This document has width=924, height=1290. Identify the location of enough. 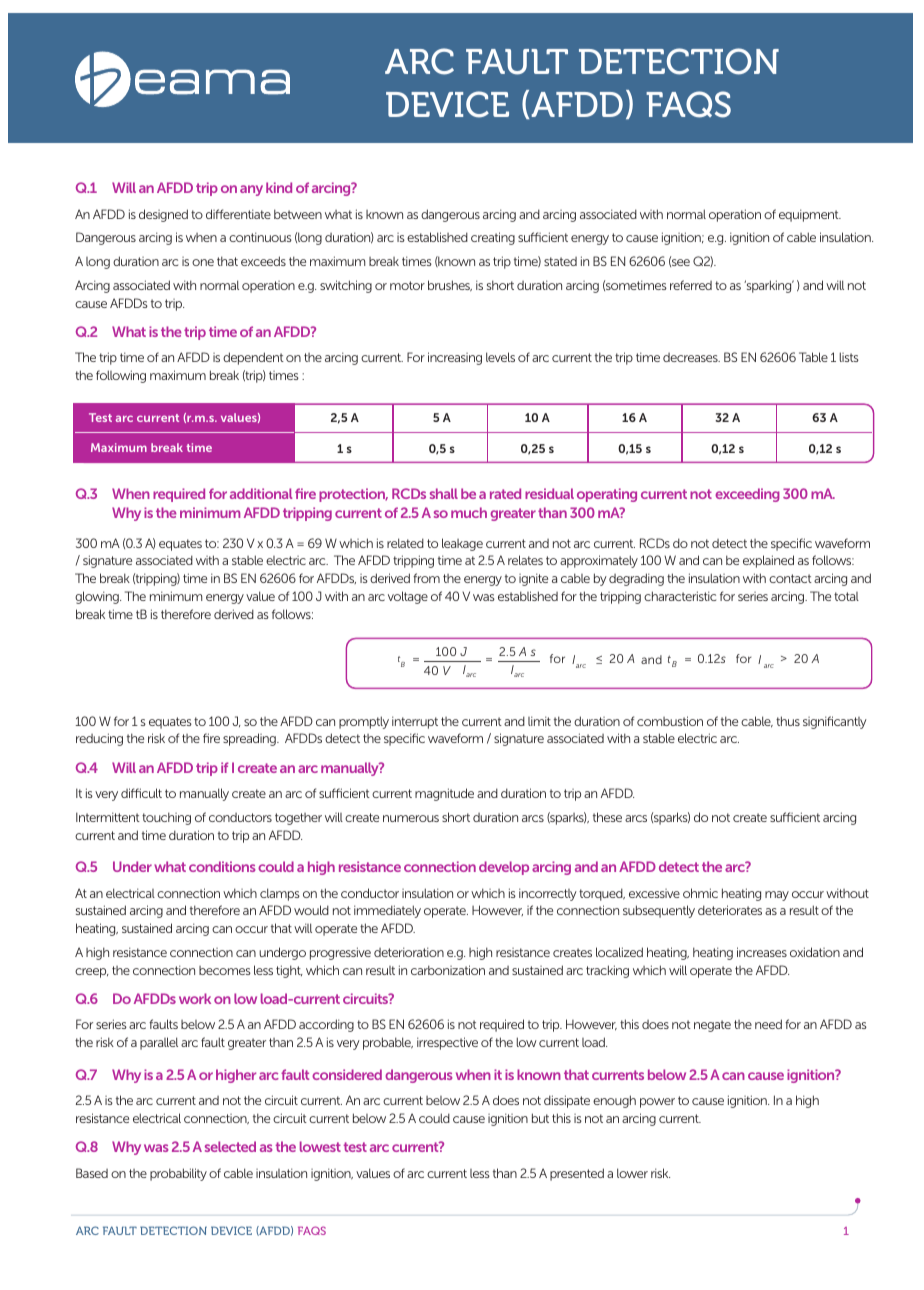
(614, 1101).
